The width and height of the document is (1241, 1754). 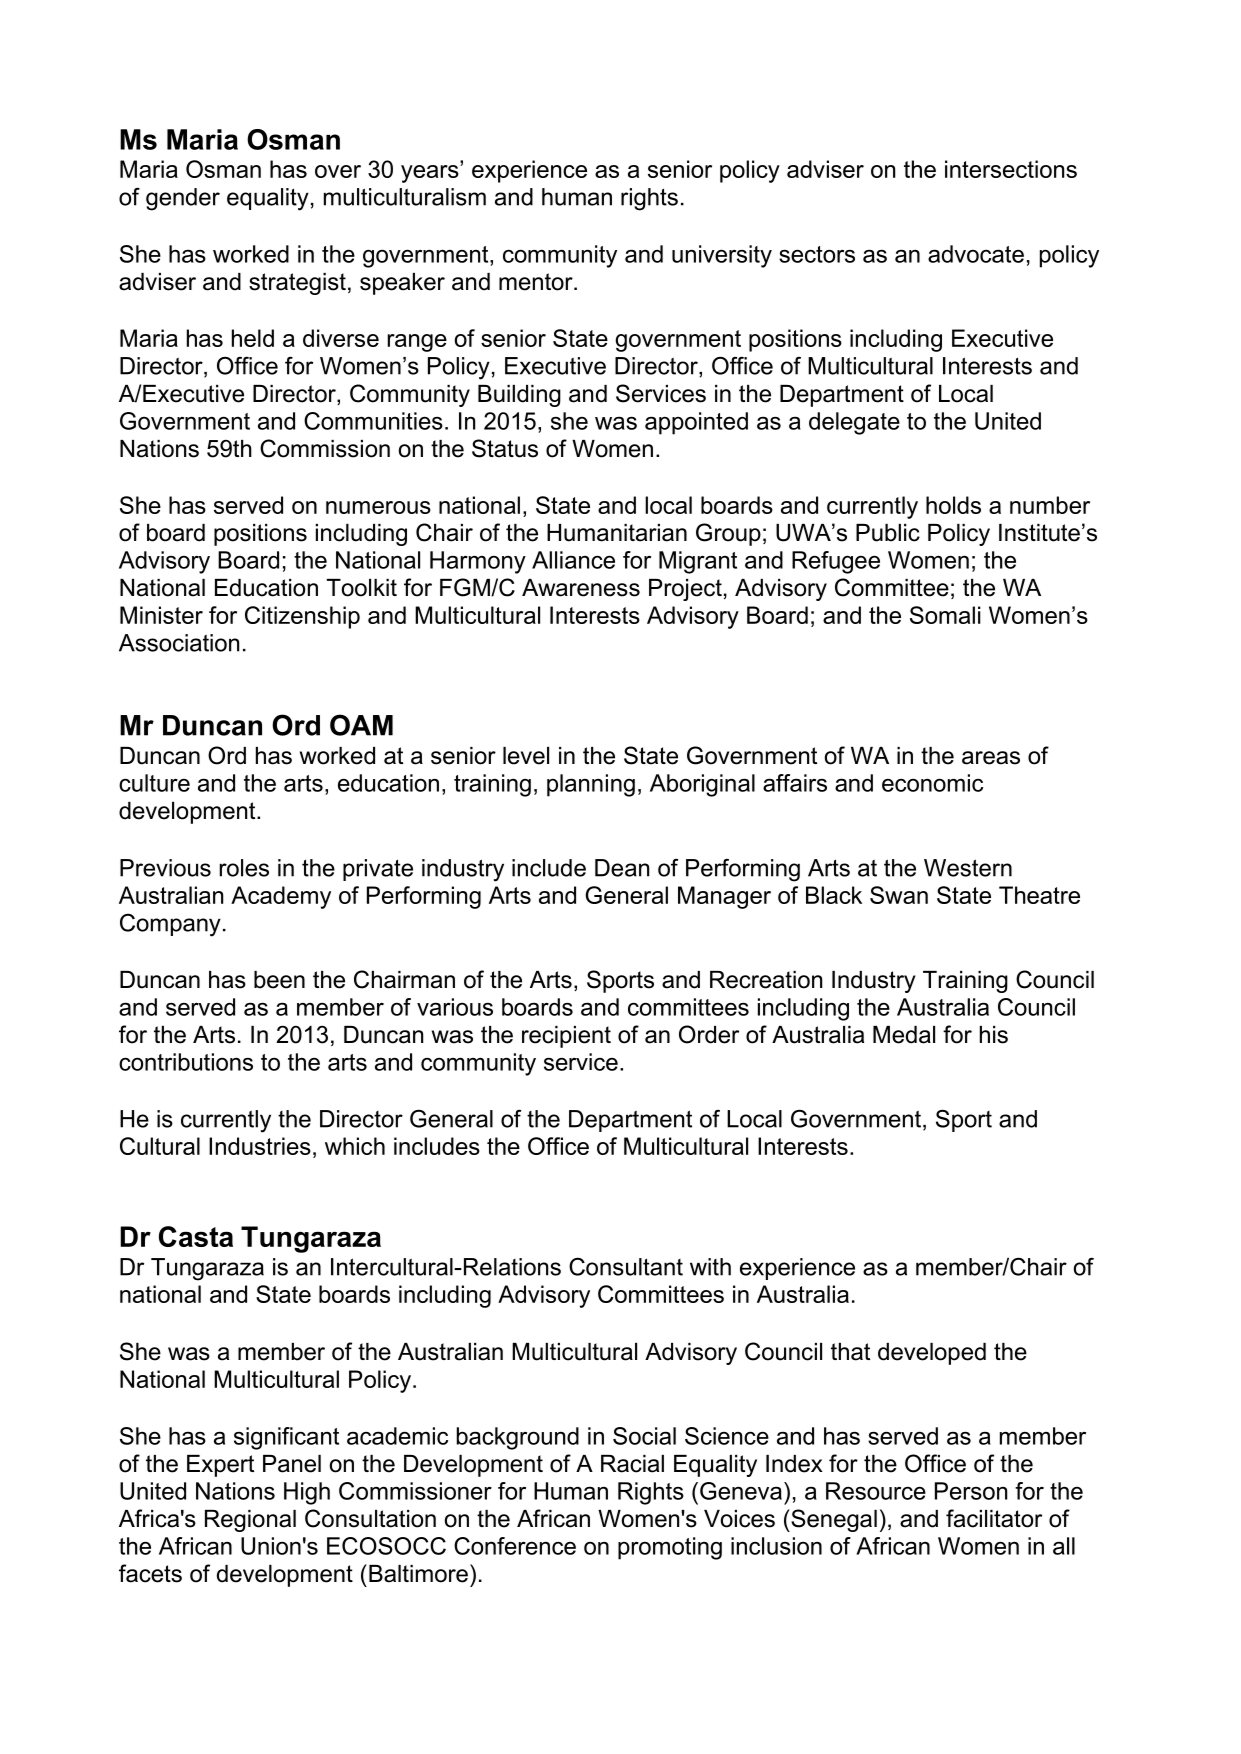 What do you see at coordinates (302, 617) in the document?
I see `Citizenship` at bounding box center [302, 617].
